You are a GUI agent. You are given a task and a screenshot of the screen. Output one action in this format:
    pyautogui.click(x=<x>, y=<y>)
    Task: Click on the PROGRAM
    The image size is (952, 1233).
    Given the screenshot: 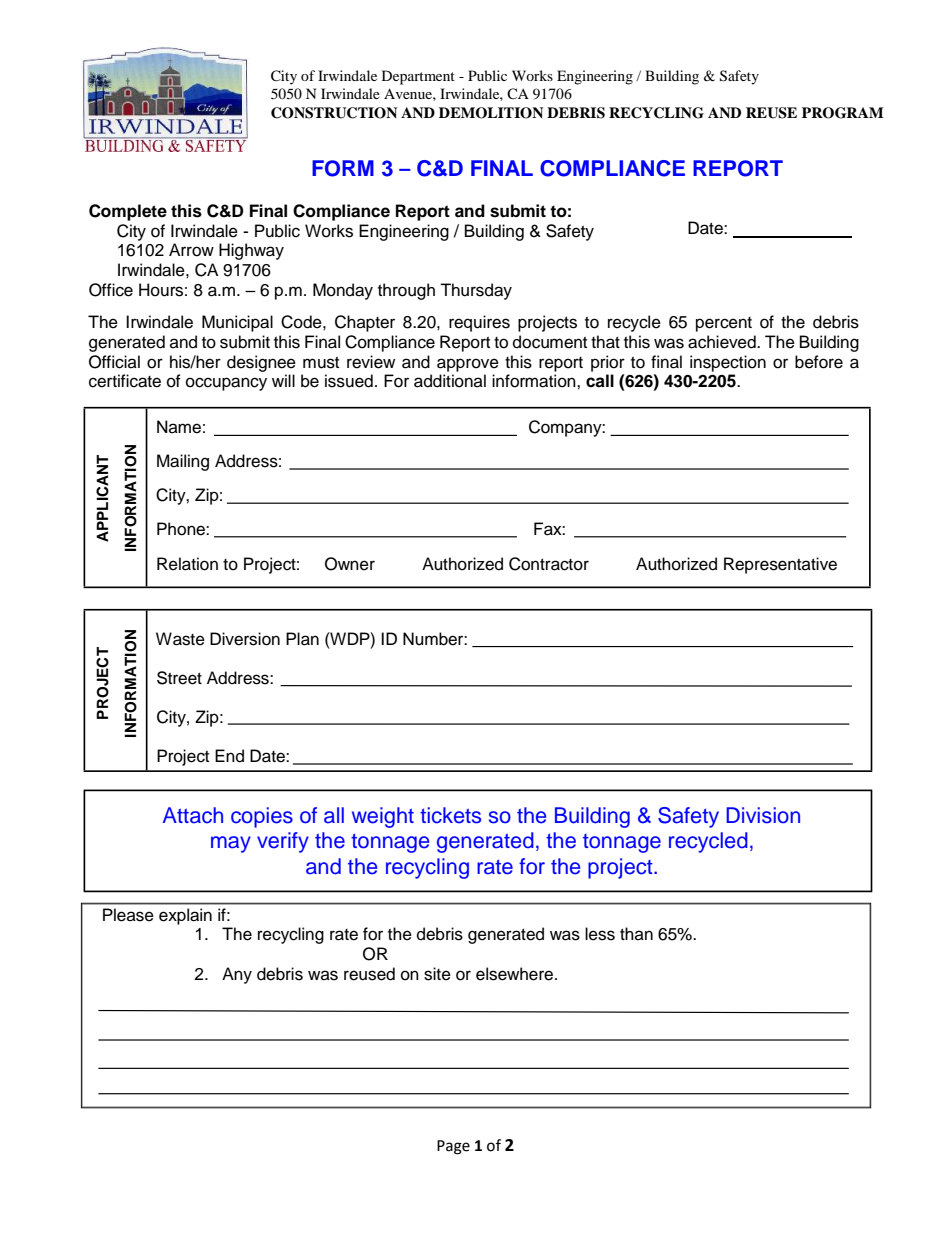 What is the action you would take?
    pyautogui.click(x=843, y=113)
